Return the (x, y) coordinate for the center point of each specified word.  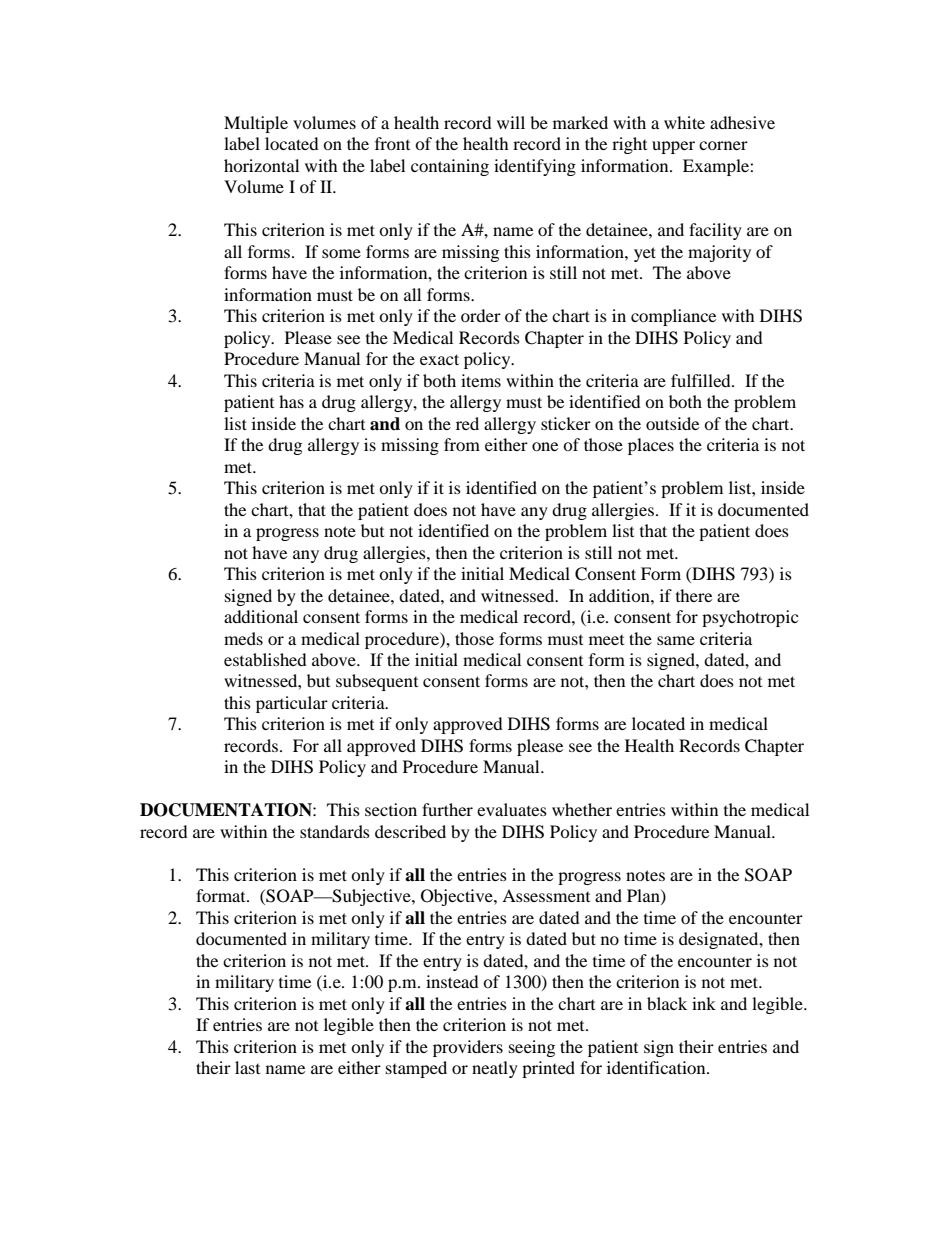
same (676, 640)
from (462, 444)
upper (673, 147)
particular (292, 704)
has (291, 401)
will (511, 122)
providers (468, 1048)
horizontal (261, 165)
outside (672, 423)
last (247, 1067)
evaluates (512, 809)
